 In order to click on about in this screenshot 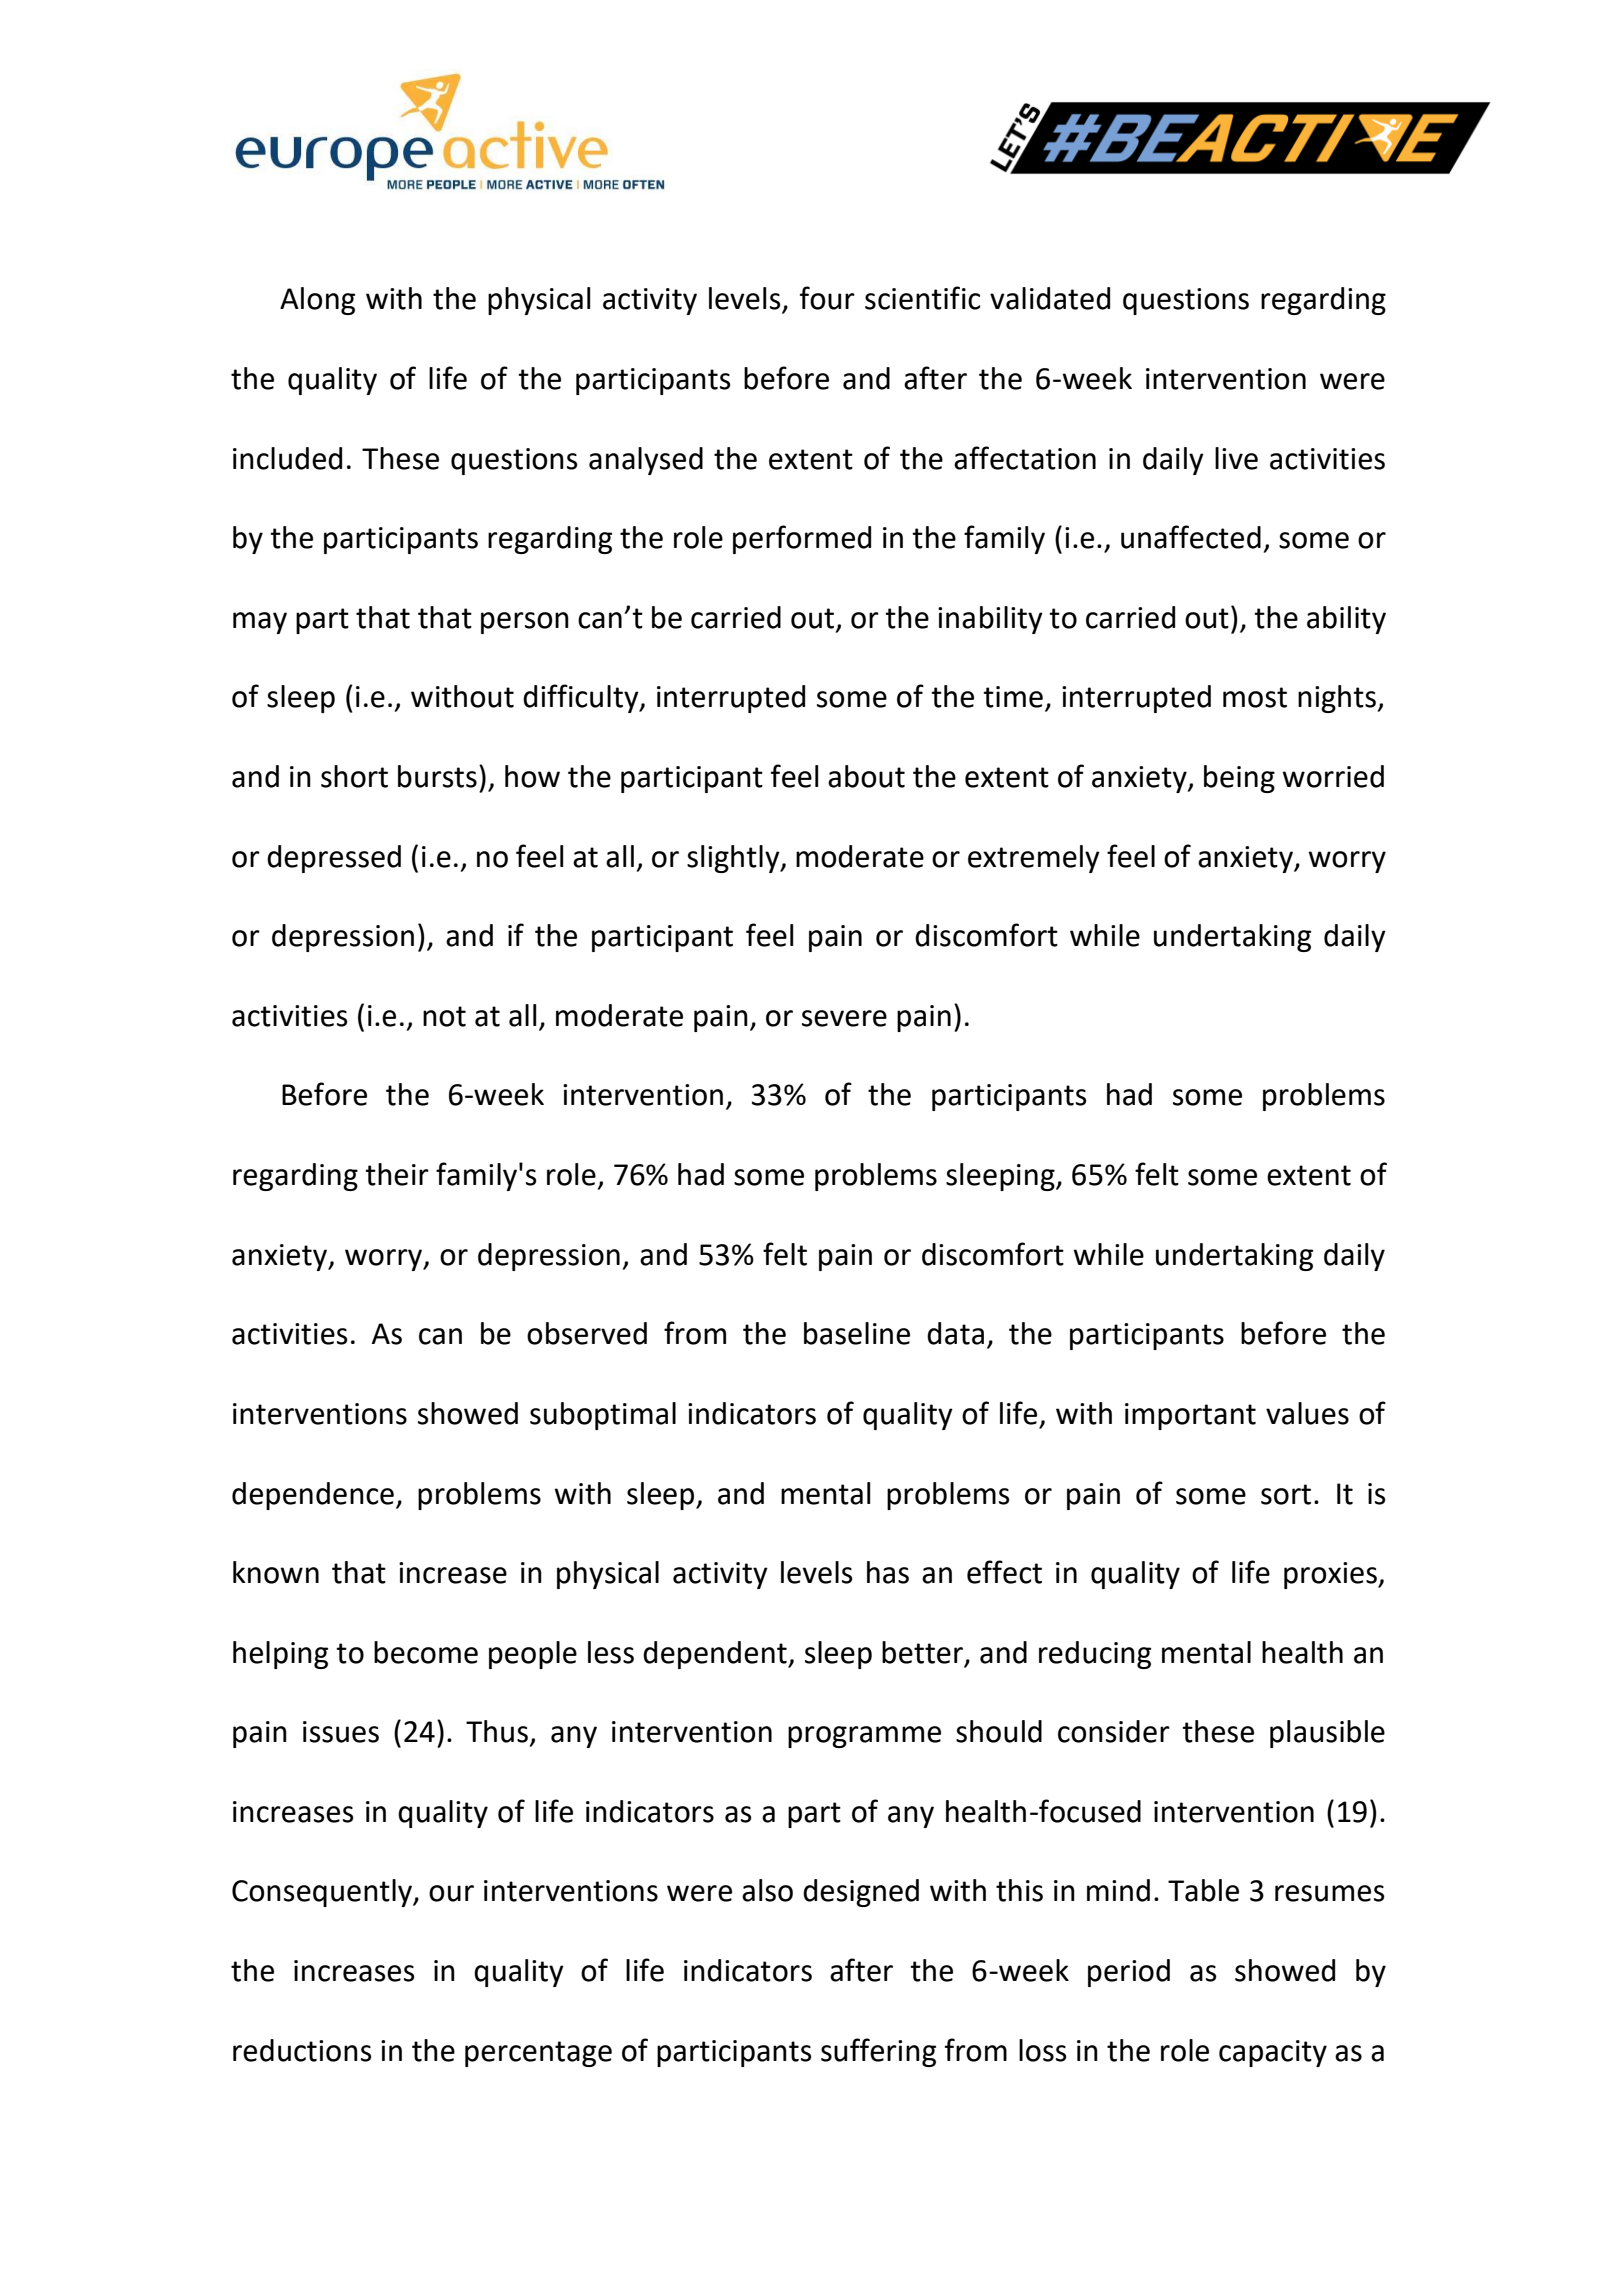, I will do `click(866, 776)`.
